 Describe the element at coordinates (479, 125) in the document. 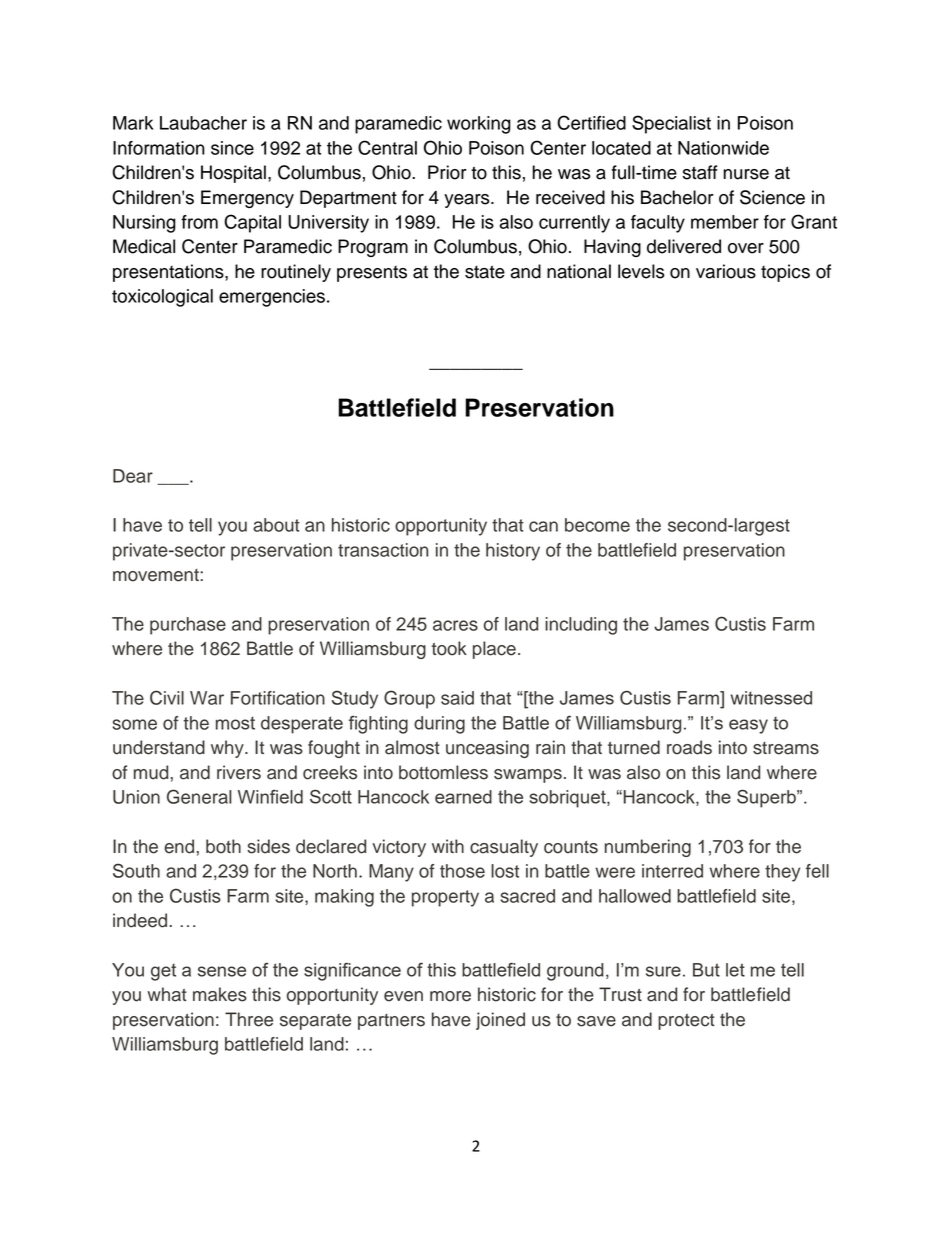

I see `working` at that location.
